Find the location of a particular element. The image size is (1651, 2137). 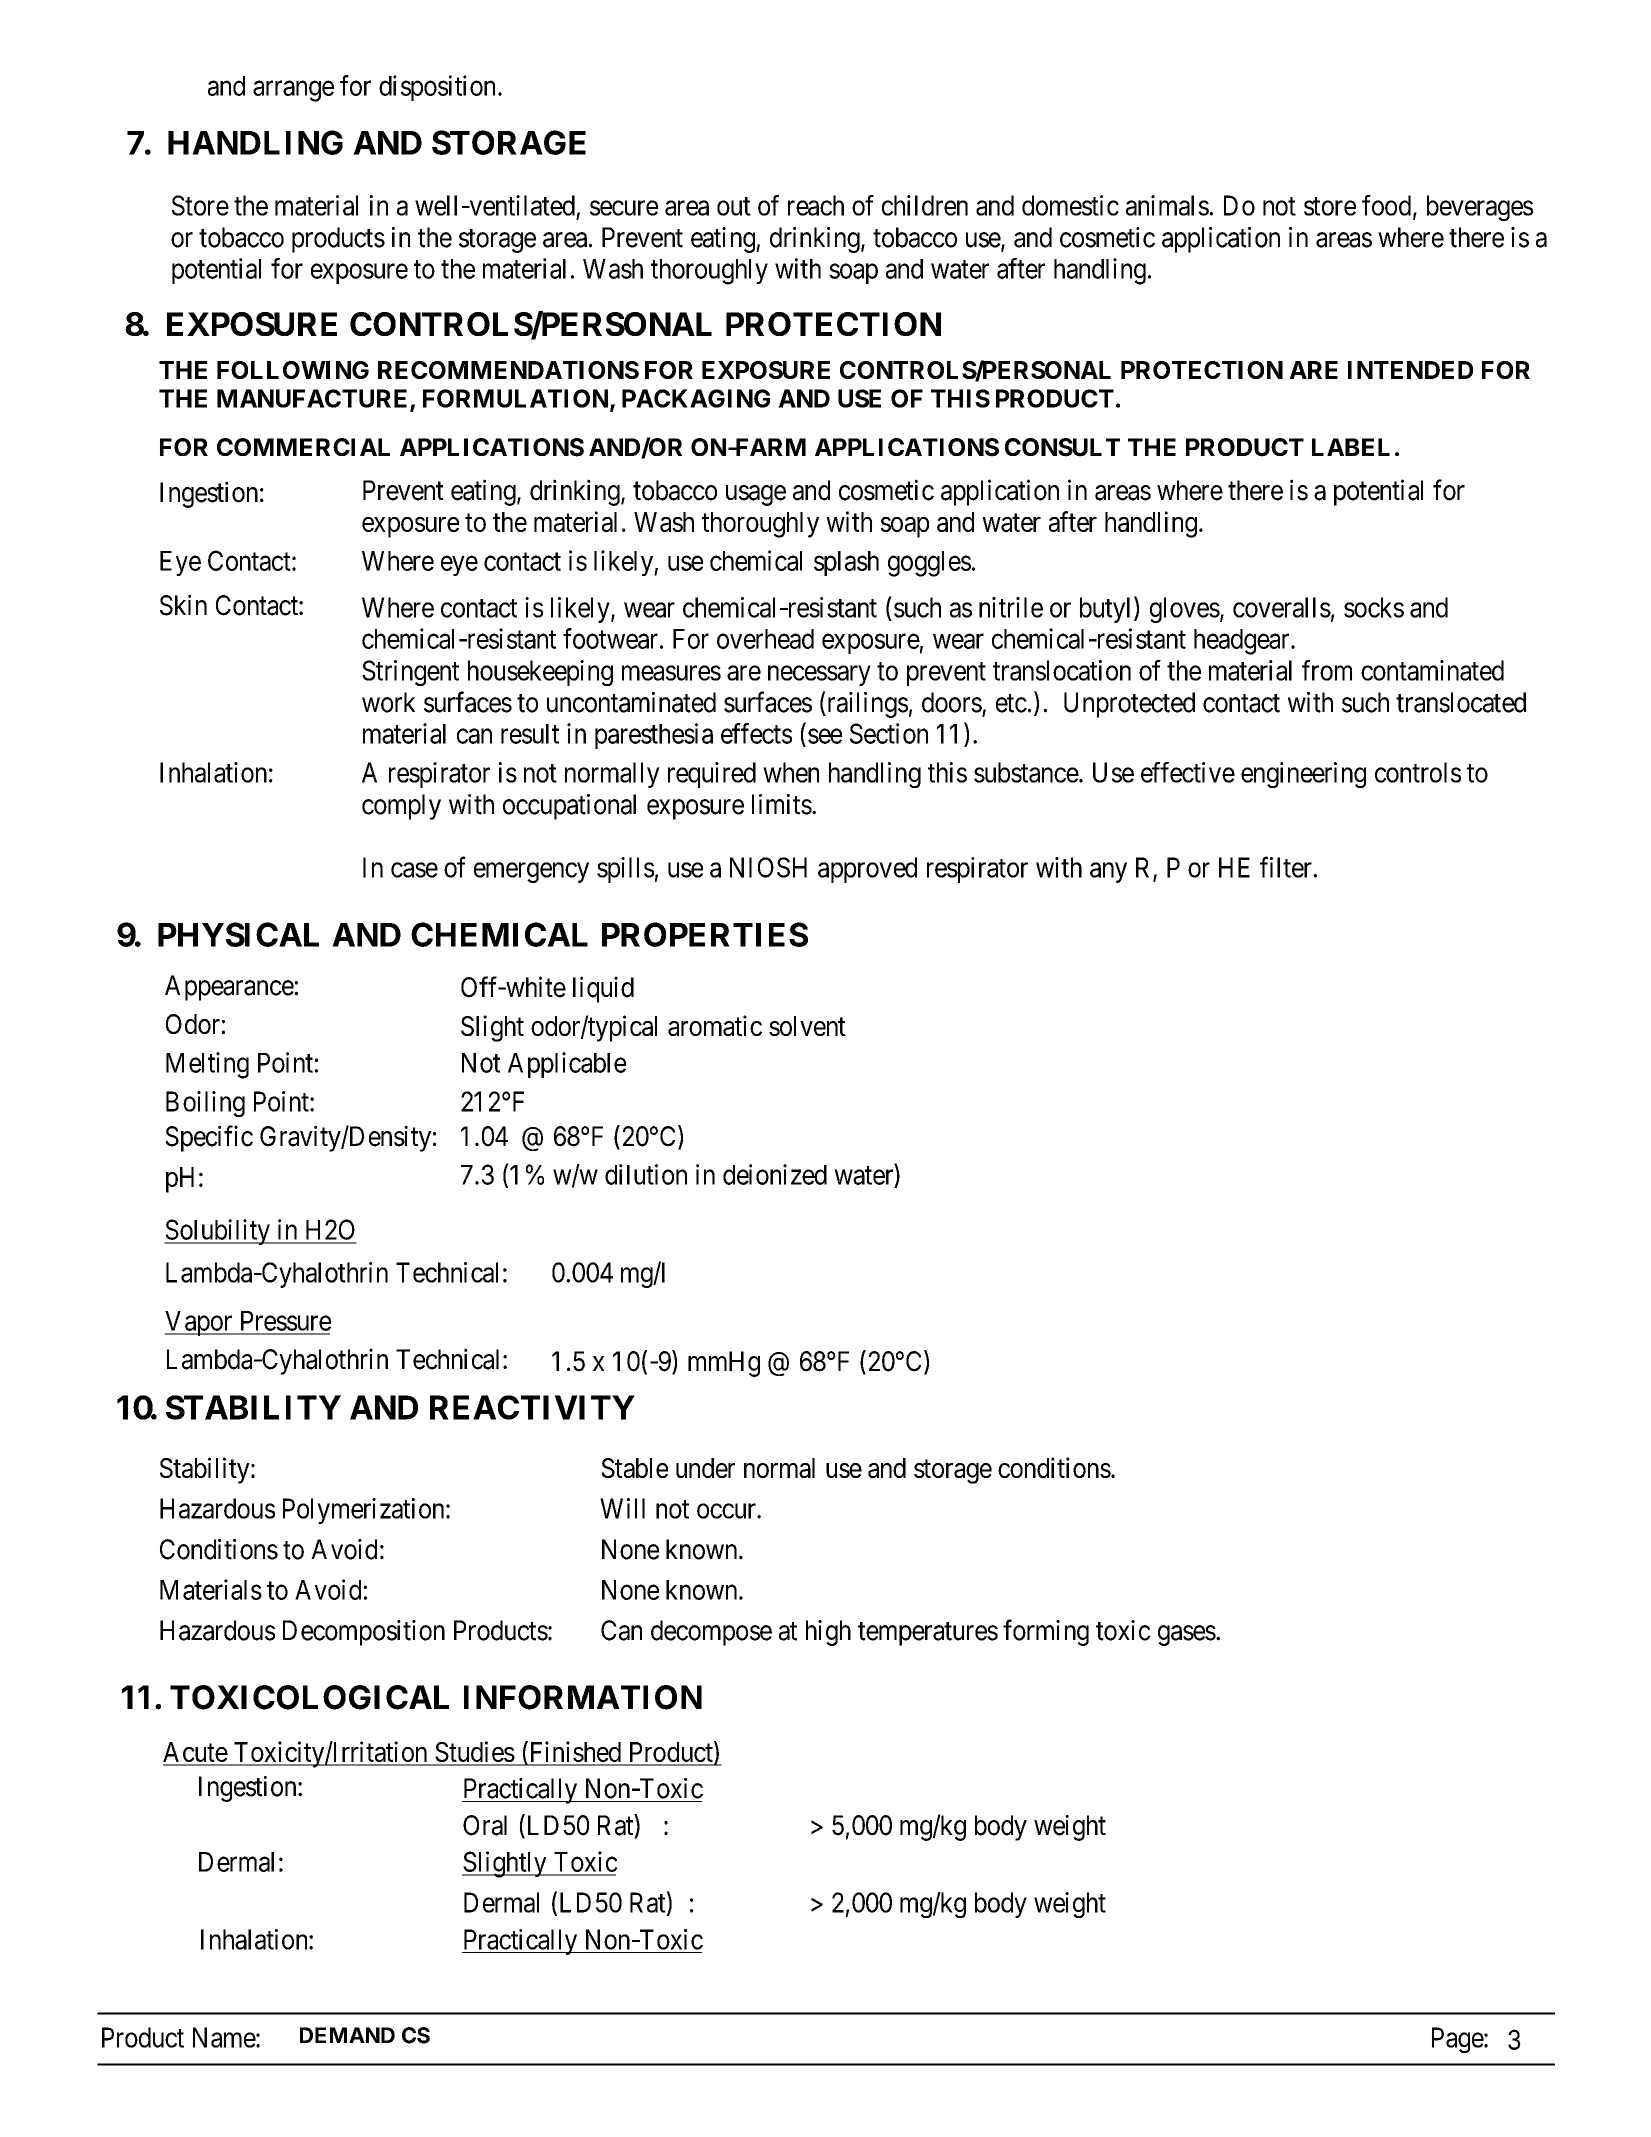

arrange is located at coordinates (293, 91).
